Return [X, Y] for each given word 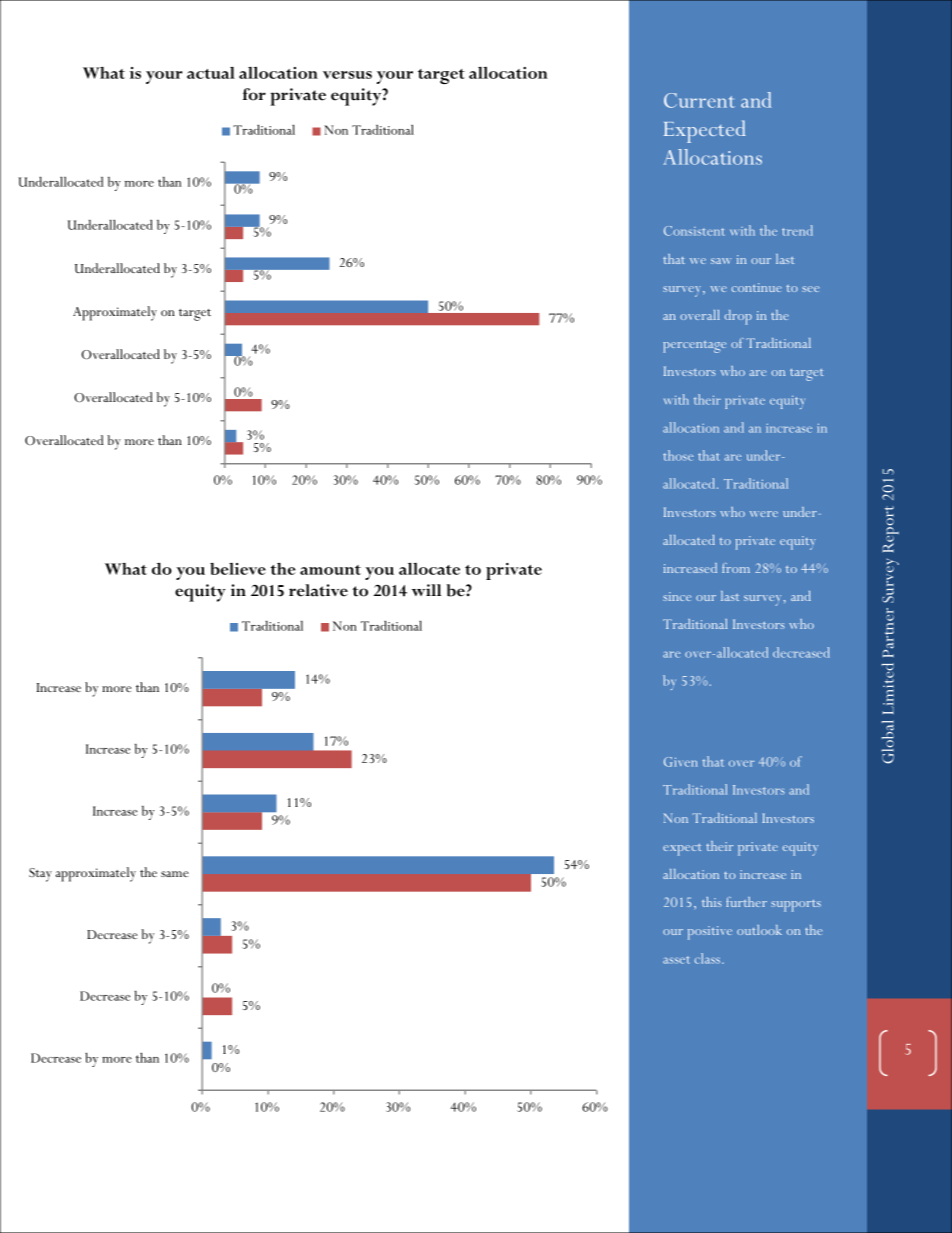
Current [699, 100]
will [426, 590]
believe [238, 569]
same [175, 874]
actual [211, 73]
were [764, 514]
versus [347, 75]
